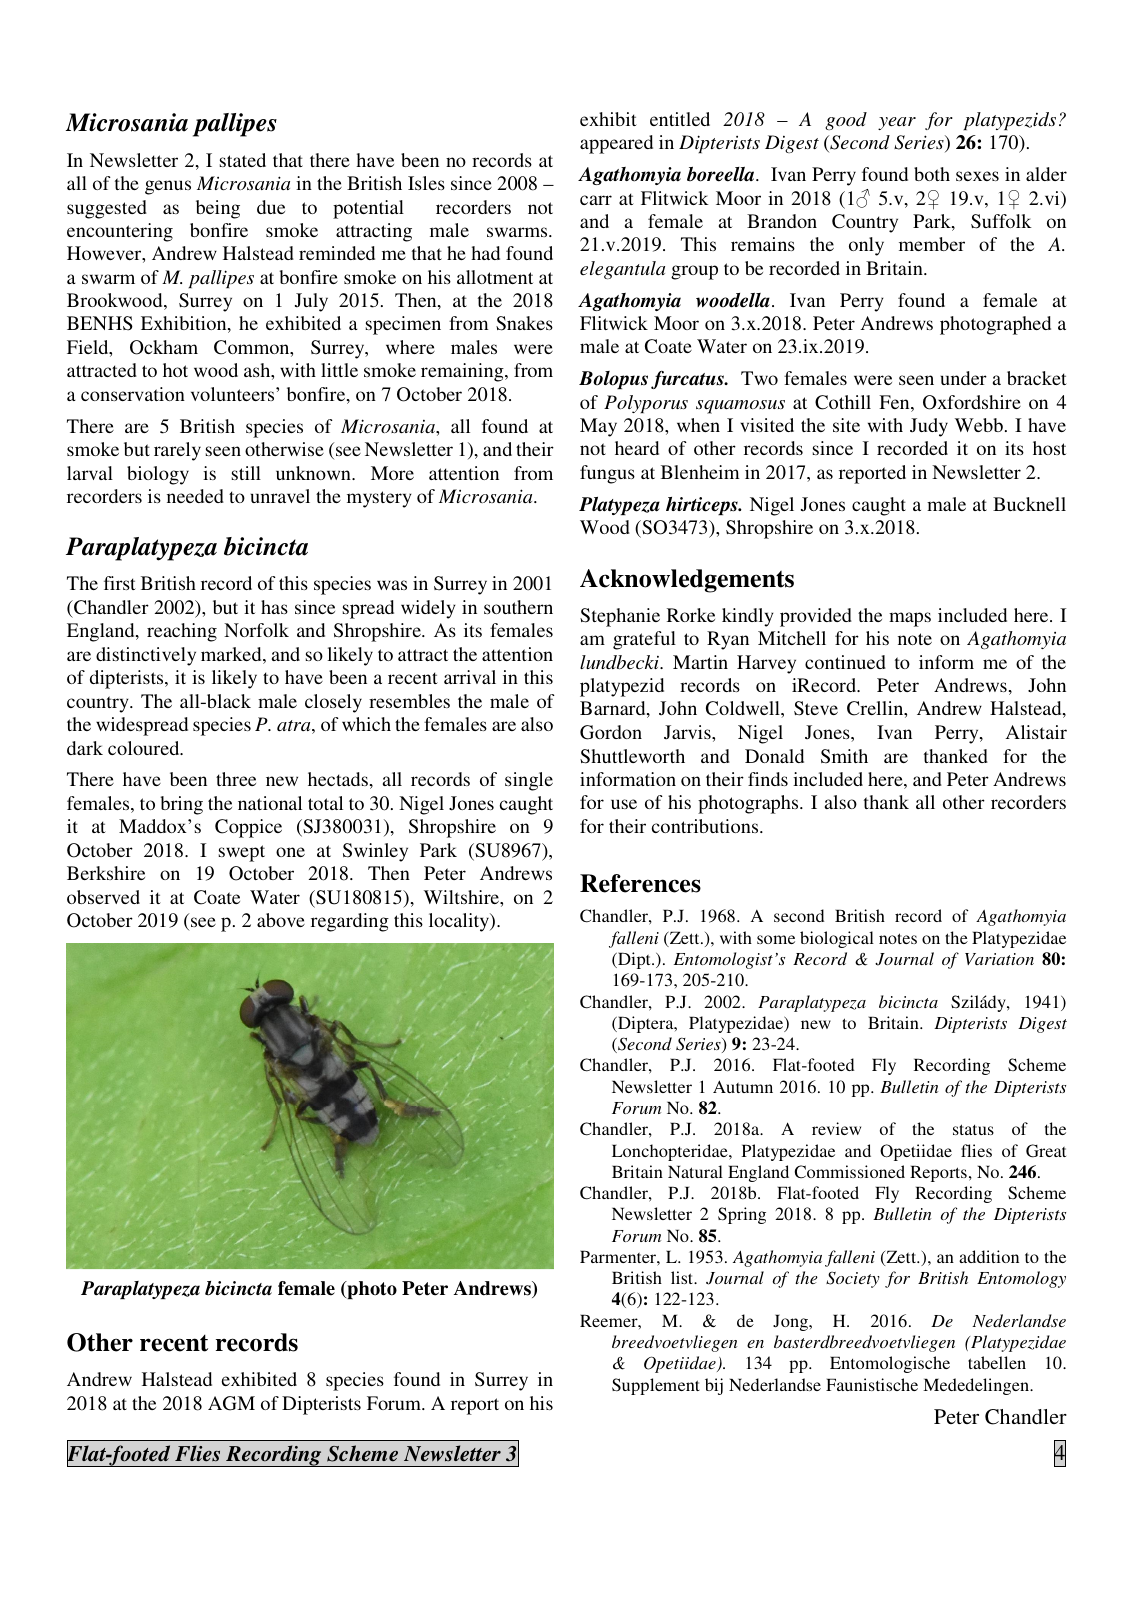 The height and width of the screenshot is (1601, 1132). Describe the element at coordinates (281, 920) in the screenshot. I see `above` at that location.
